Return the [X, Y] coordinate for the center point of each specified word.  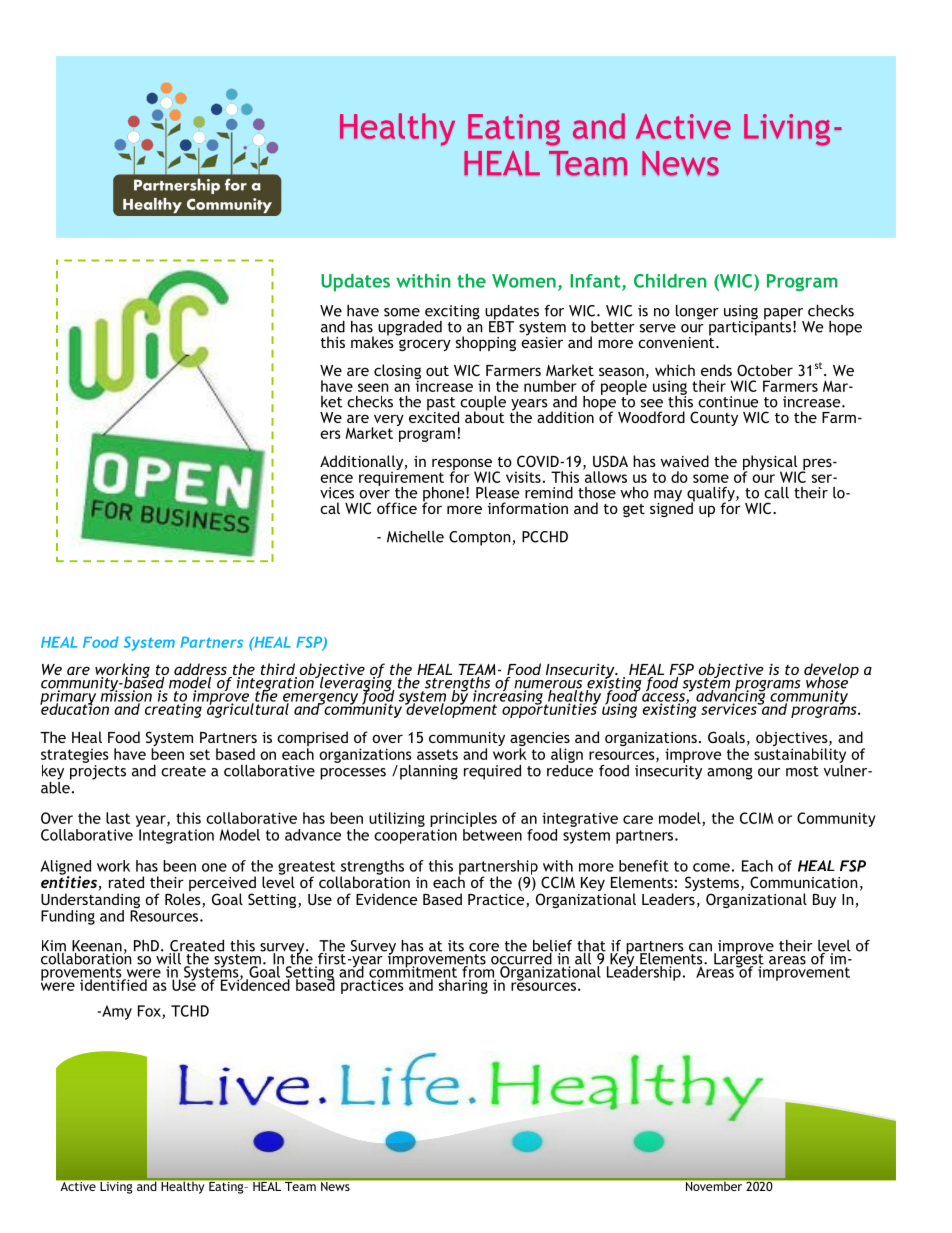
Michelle [415, 537]
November [714, 1185]
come [711, 867]
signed [672, 508]
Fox [150, 1012]
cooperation [415, 836]
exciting [451, 313]
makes [373, 341]
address [200, 670]
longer [697, 312]
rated [126, 882]
